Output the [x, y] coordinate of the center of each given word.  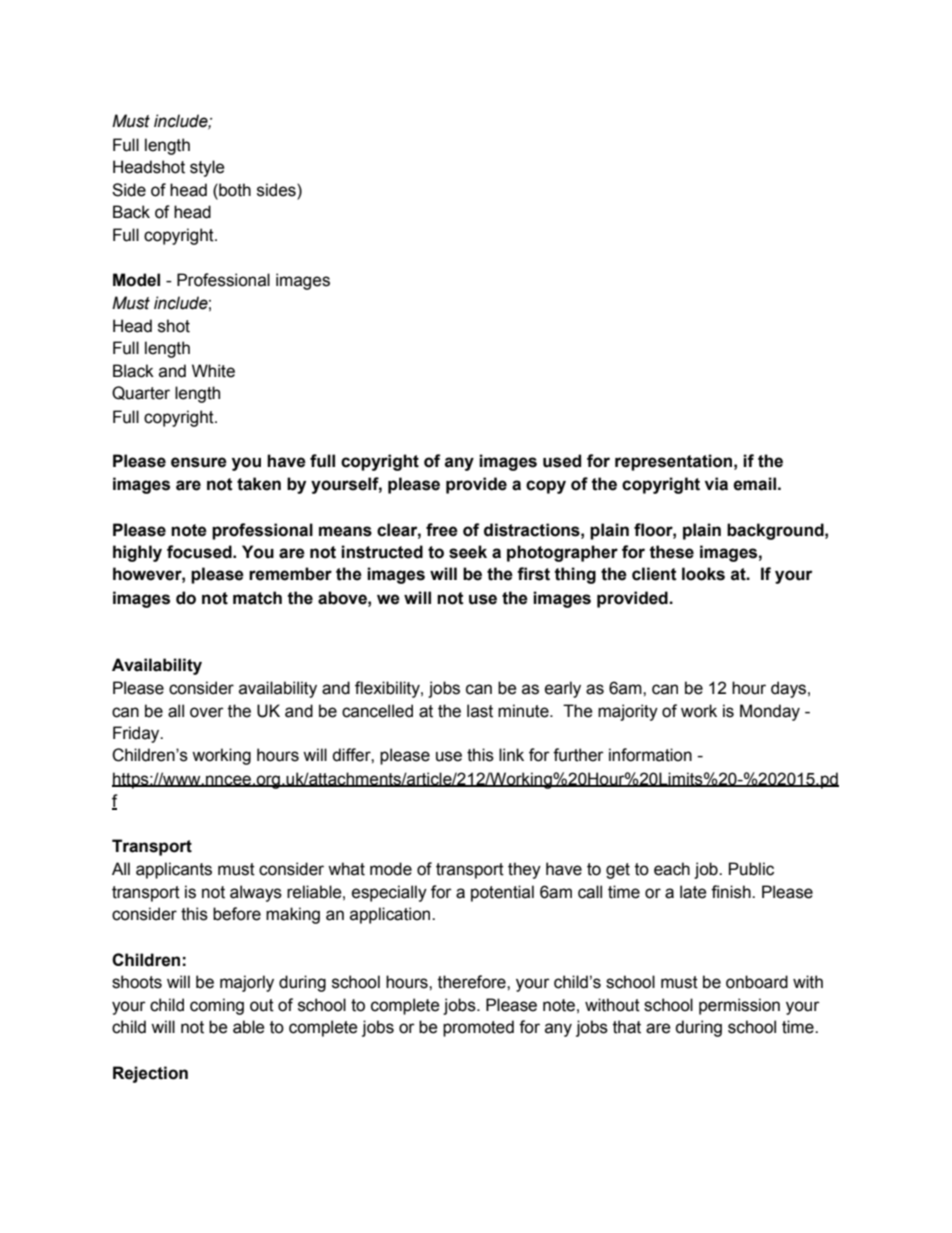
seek [468, 552]
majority [628, 712]
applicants [174, 870]
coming [217, 1006]
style [207, 168]
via [716, 484]
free [442, 530]
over [207, 712]
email [754, 484]
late [693, 892]
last [480, 711]
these [671, 552]
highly [137, 553]
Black [133, 371]
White [213, 371]
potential [502, 893]
